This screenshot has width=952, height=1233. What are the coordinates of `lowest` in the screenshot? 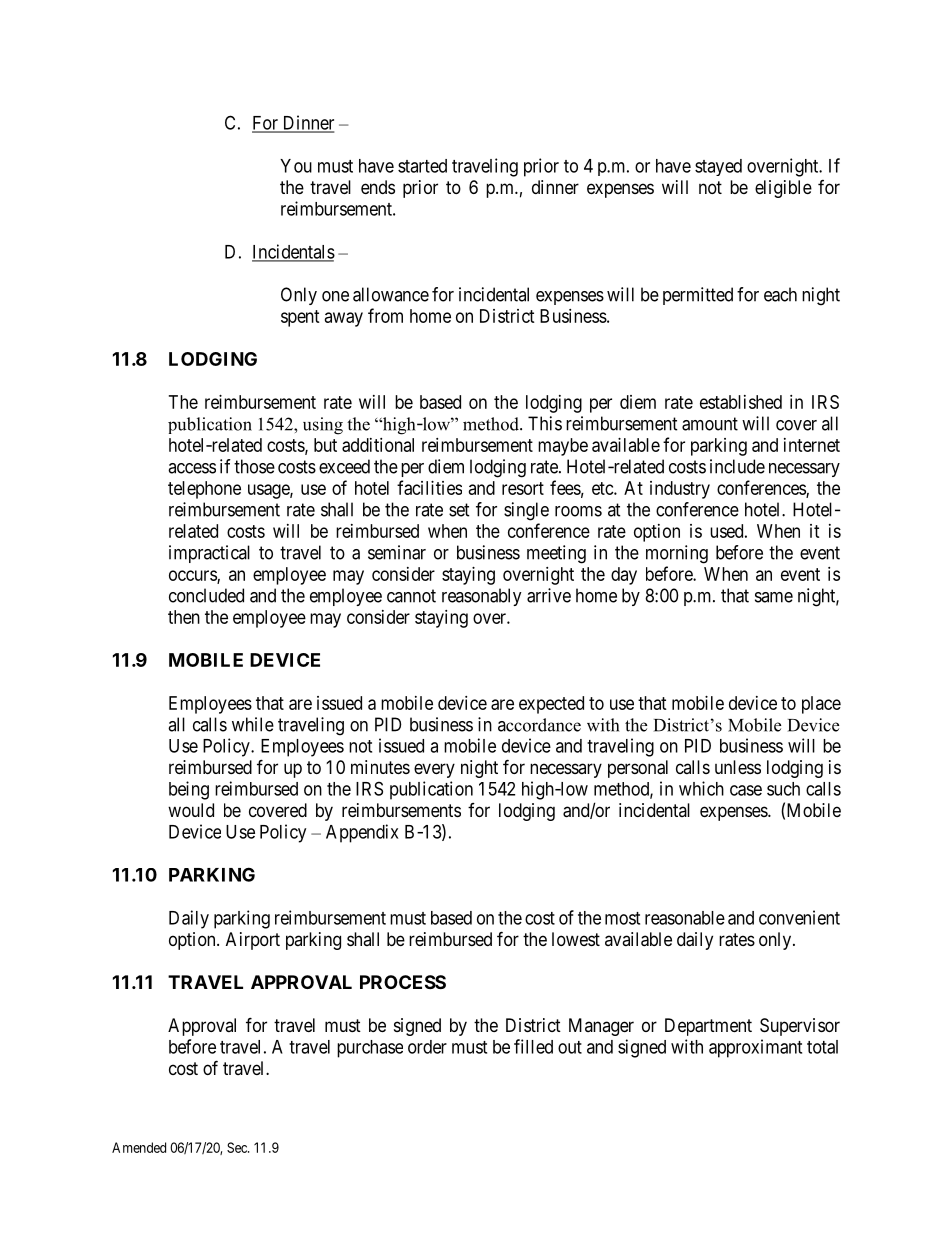 It's located at (576, 939).
